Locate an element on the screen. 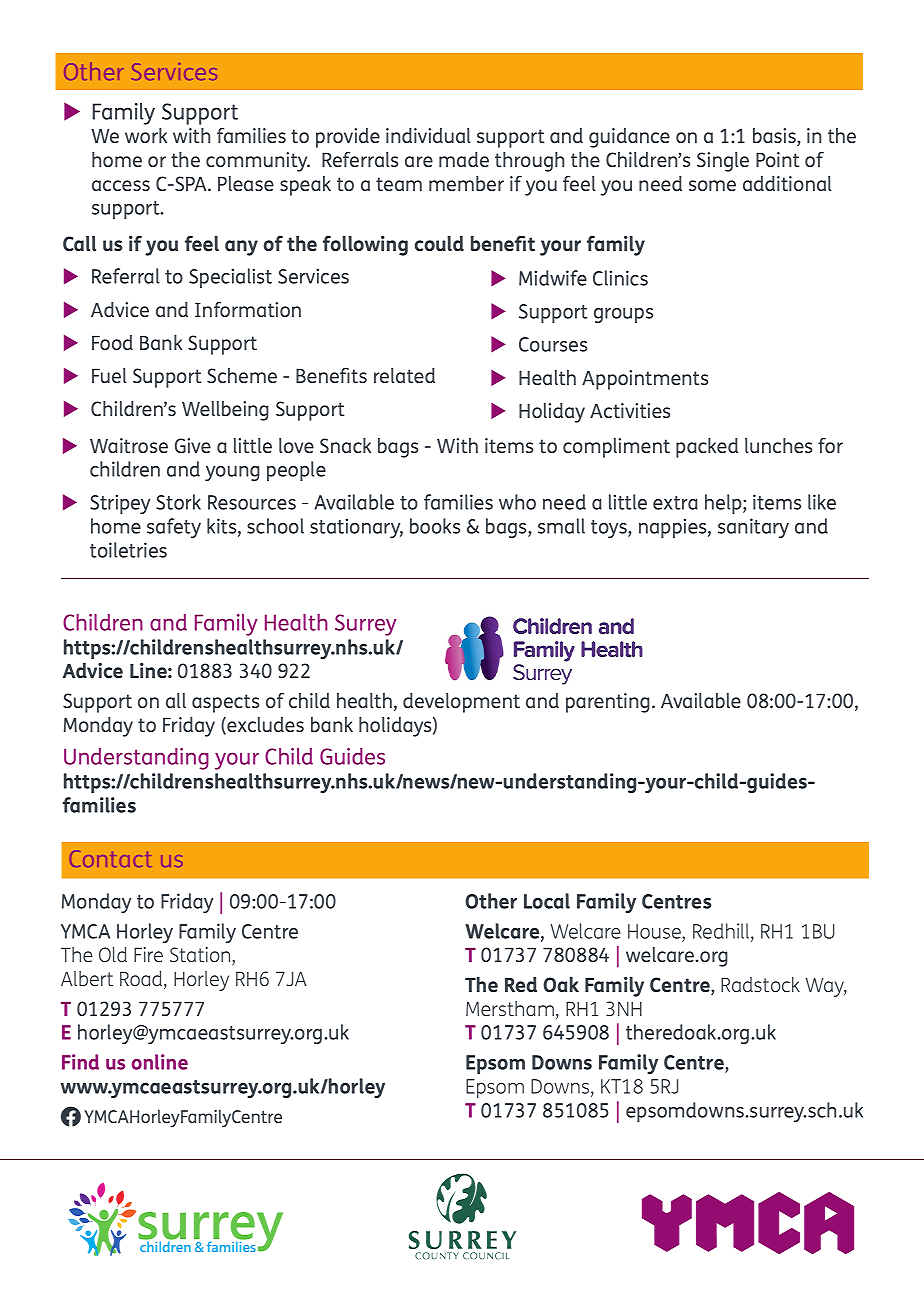 Image resolution: width=924 pixels, height=1311 pixels. Local is located at coordinates (547, 901).
